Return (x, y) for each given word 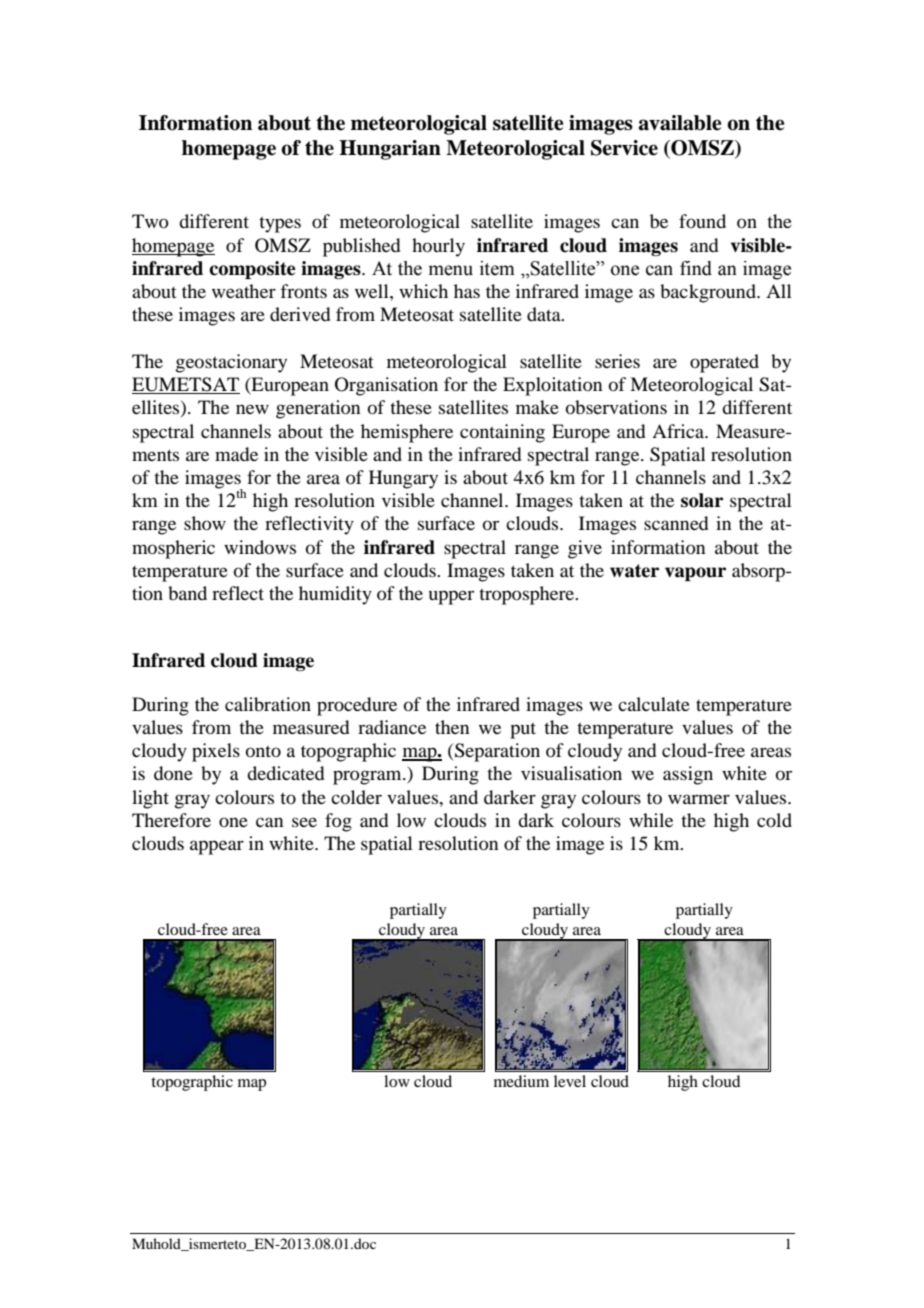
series (617, 361)
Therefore (171, 820)
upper (451, 597)
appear (217, 847)
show (205, 523)
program (368, 777)
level (570, 1081)
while (651, 820)
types (280, 225)
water (634, 571)
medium (521, 1081)
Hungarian (390, 150)
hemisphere (407, 433)
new (252, 409)
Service (624, 148)
